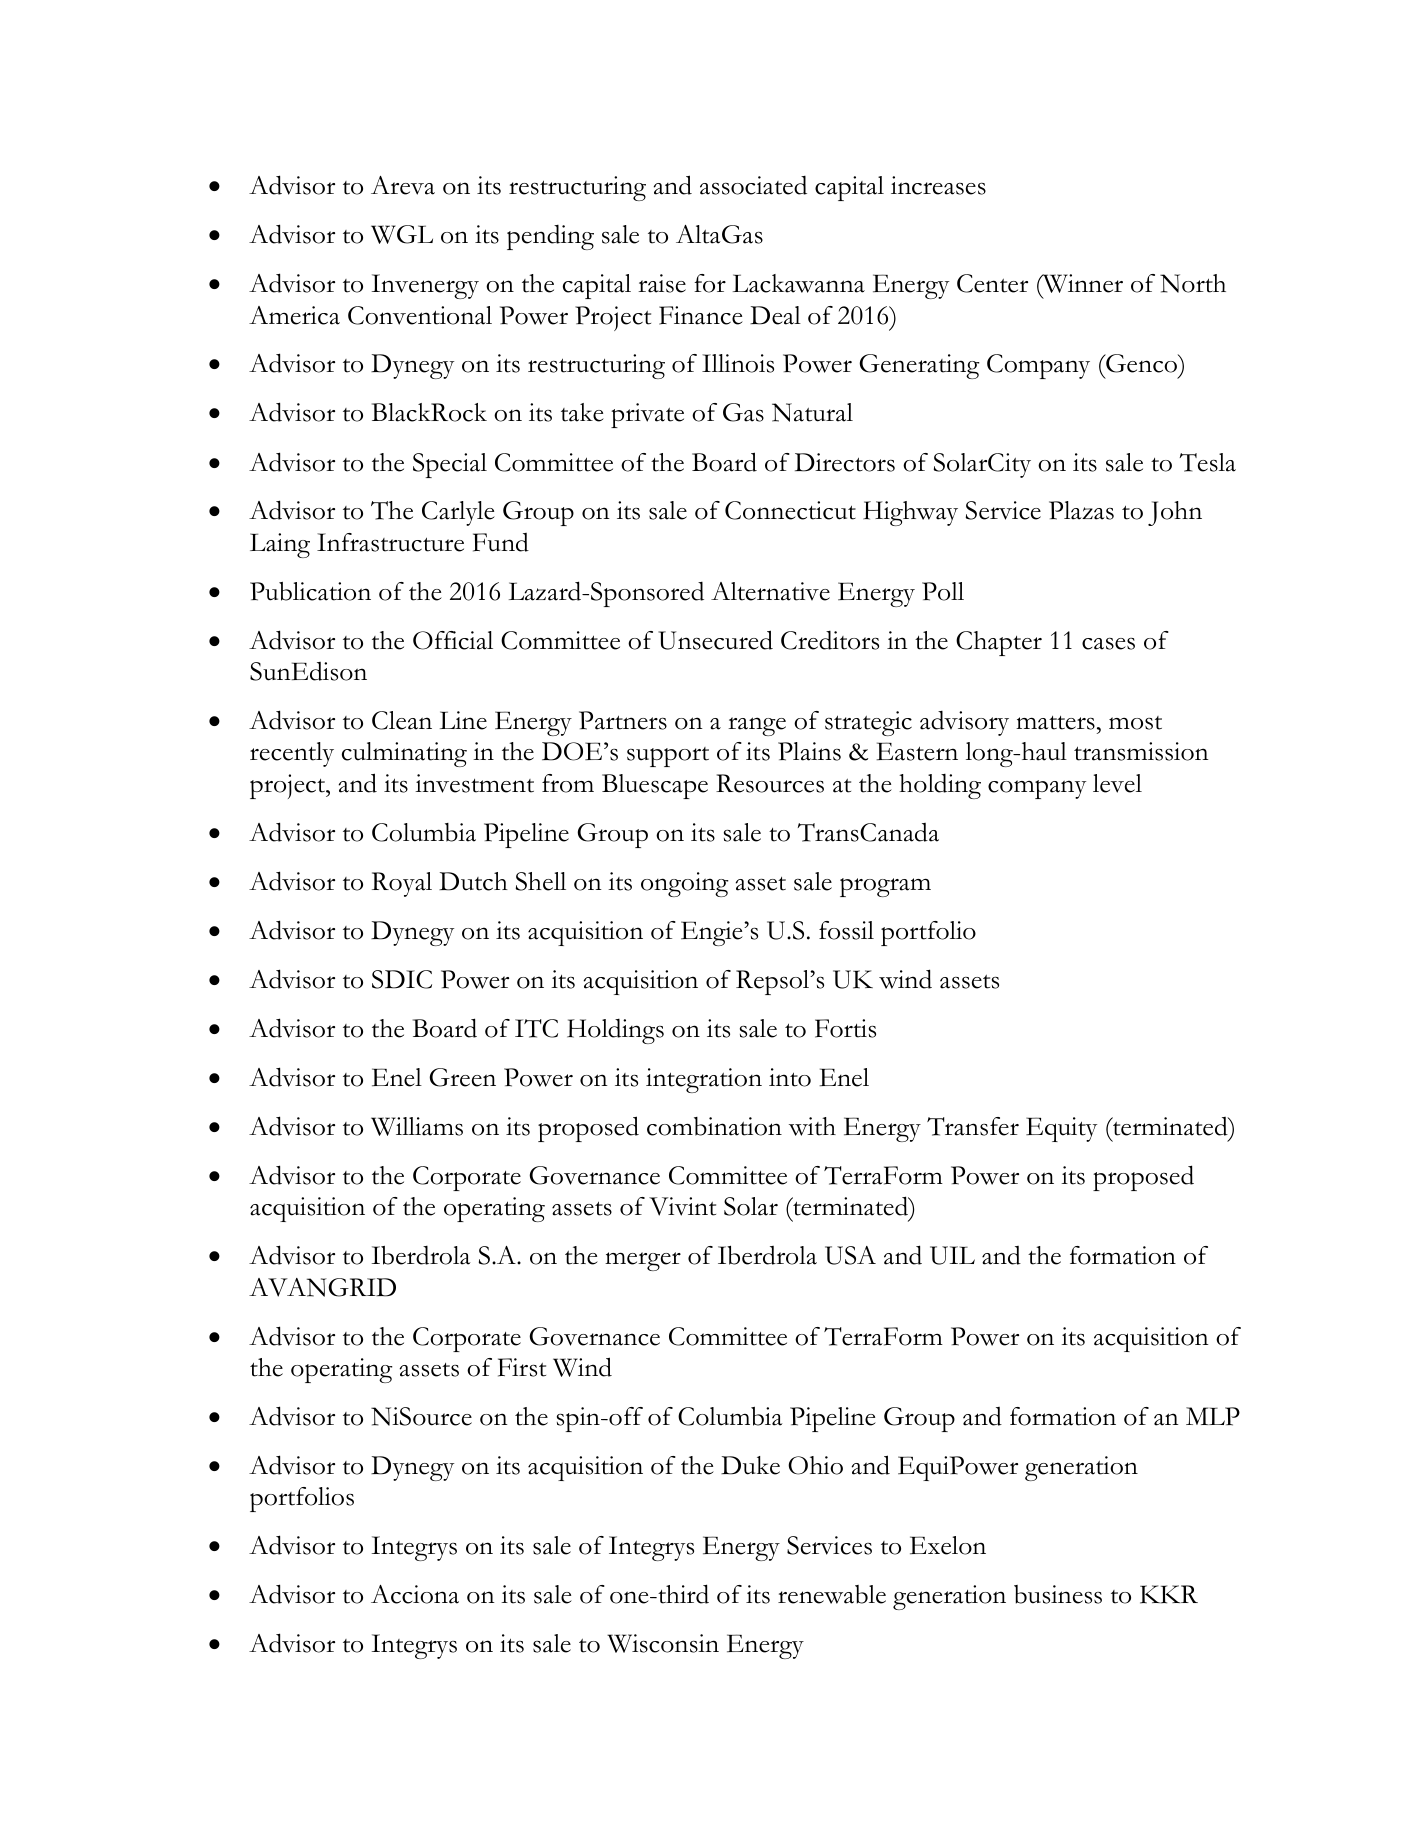 The height and width of the image is (1831, 1415). What do you see at coordinates (1108, 643) in the image?
I see `cases` at bounding box center [1108, 643].
